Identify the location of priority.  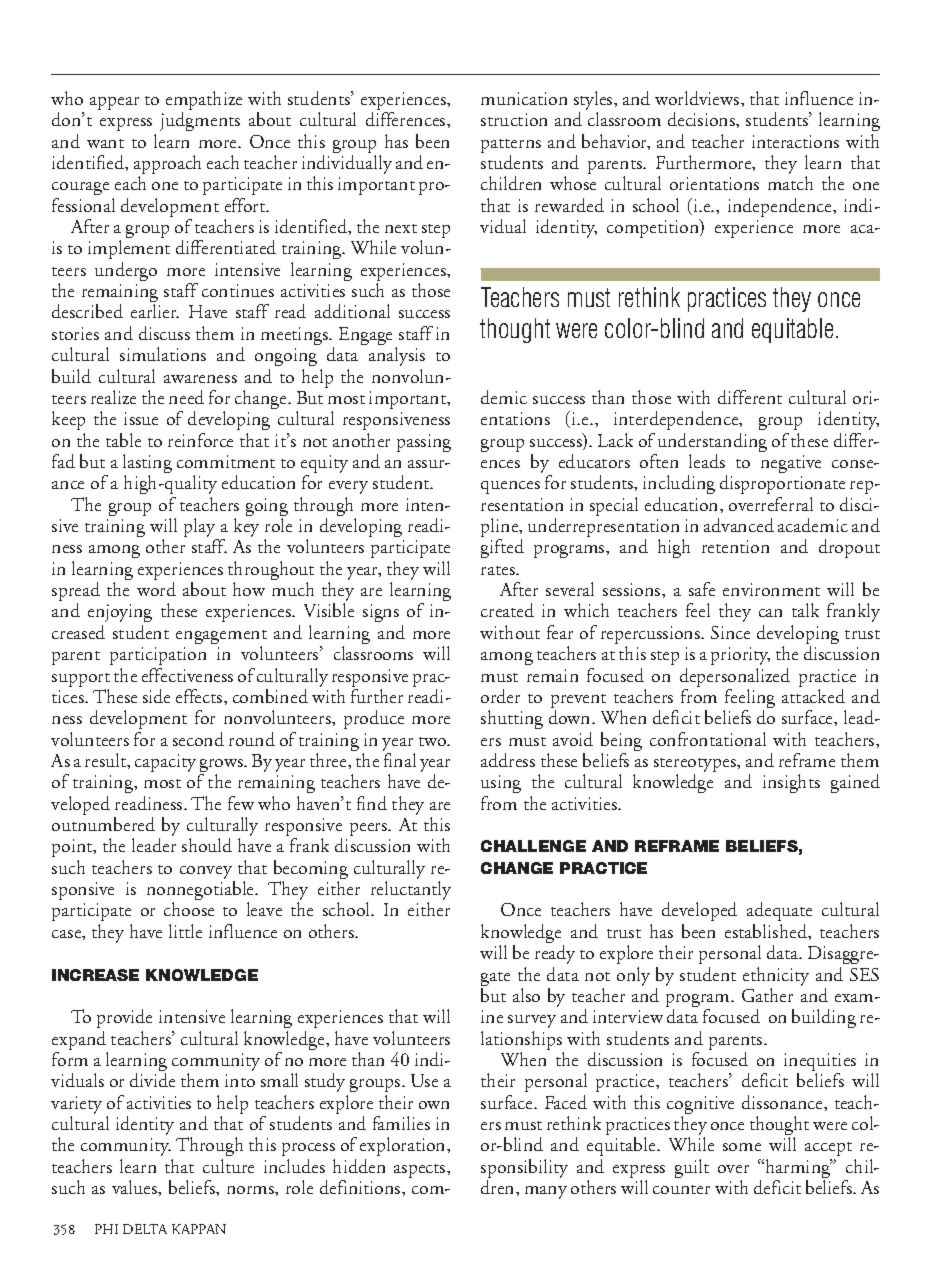
(740, 656).
